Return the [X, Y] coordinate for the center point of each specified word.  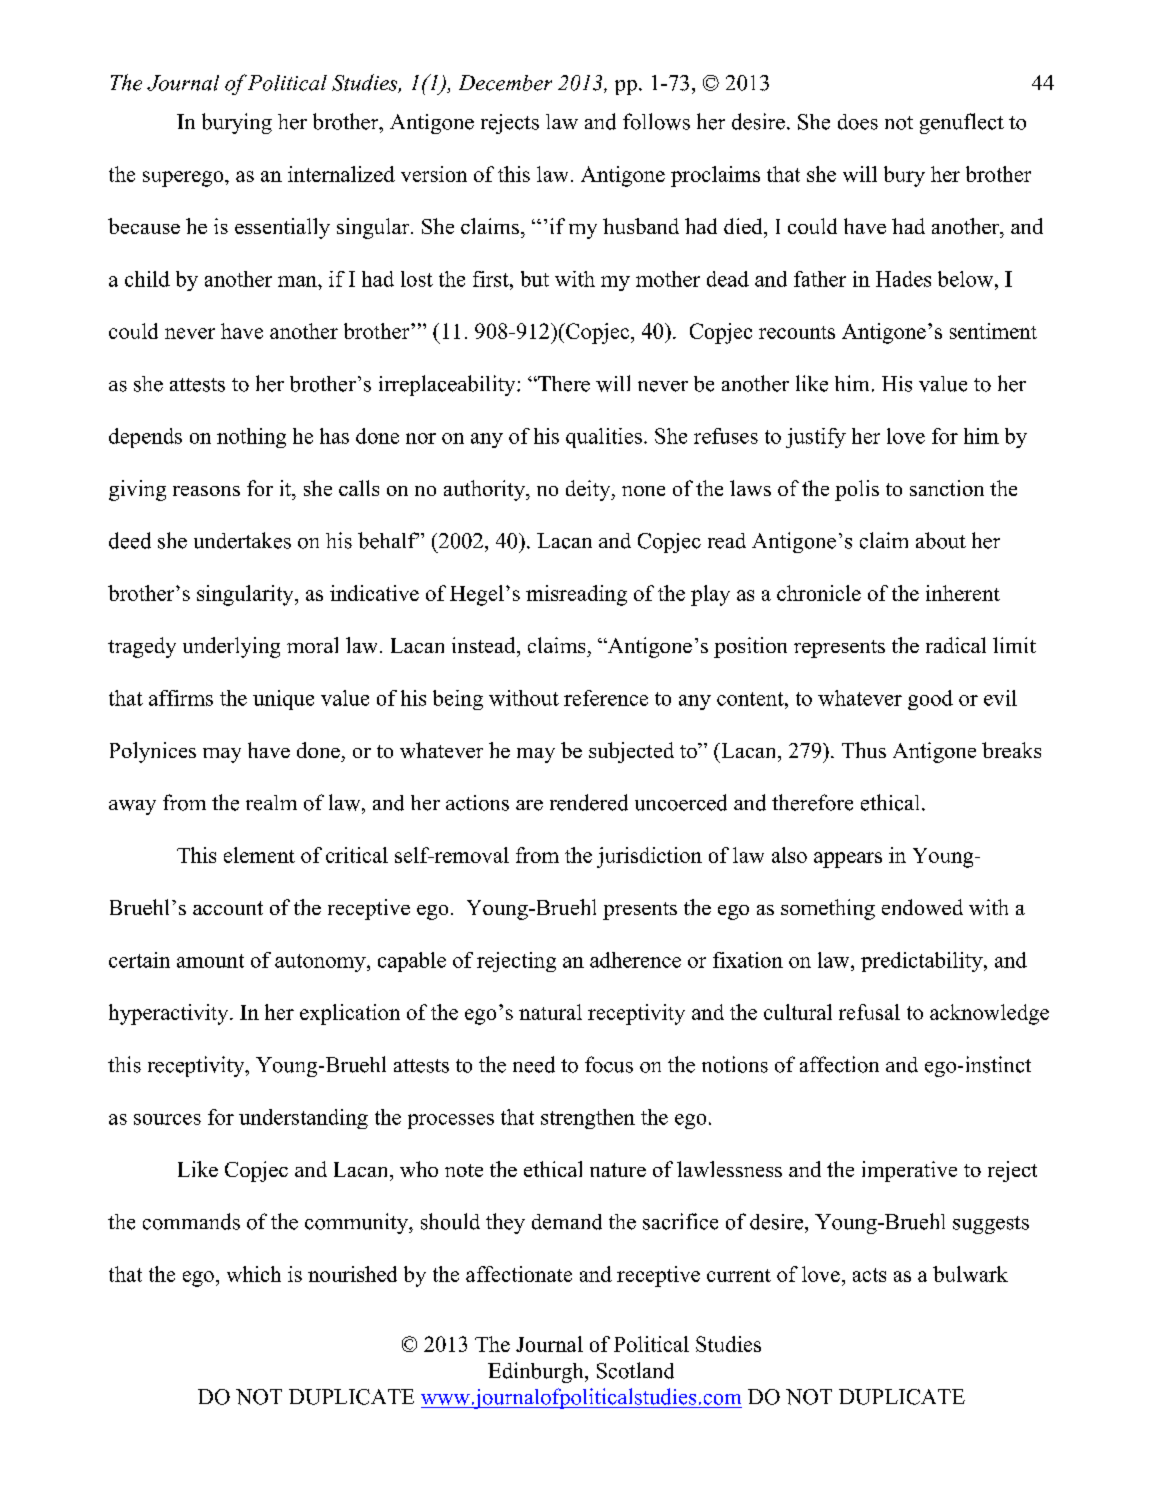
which [254, 1274]
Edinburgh [537, 1372]
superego [184, 179]
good [930, 700]
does [858, 122]
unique [283, 700]
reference [606, 698]
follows [656, 121]
